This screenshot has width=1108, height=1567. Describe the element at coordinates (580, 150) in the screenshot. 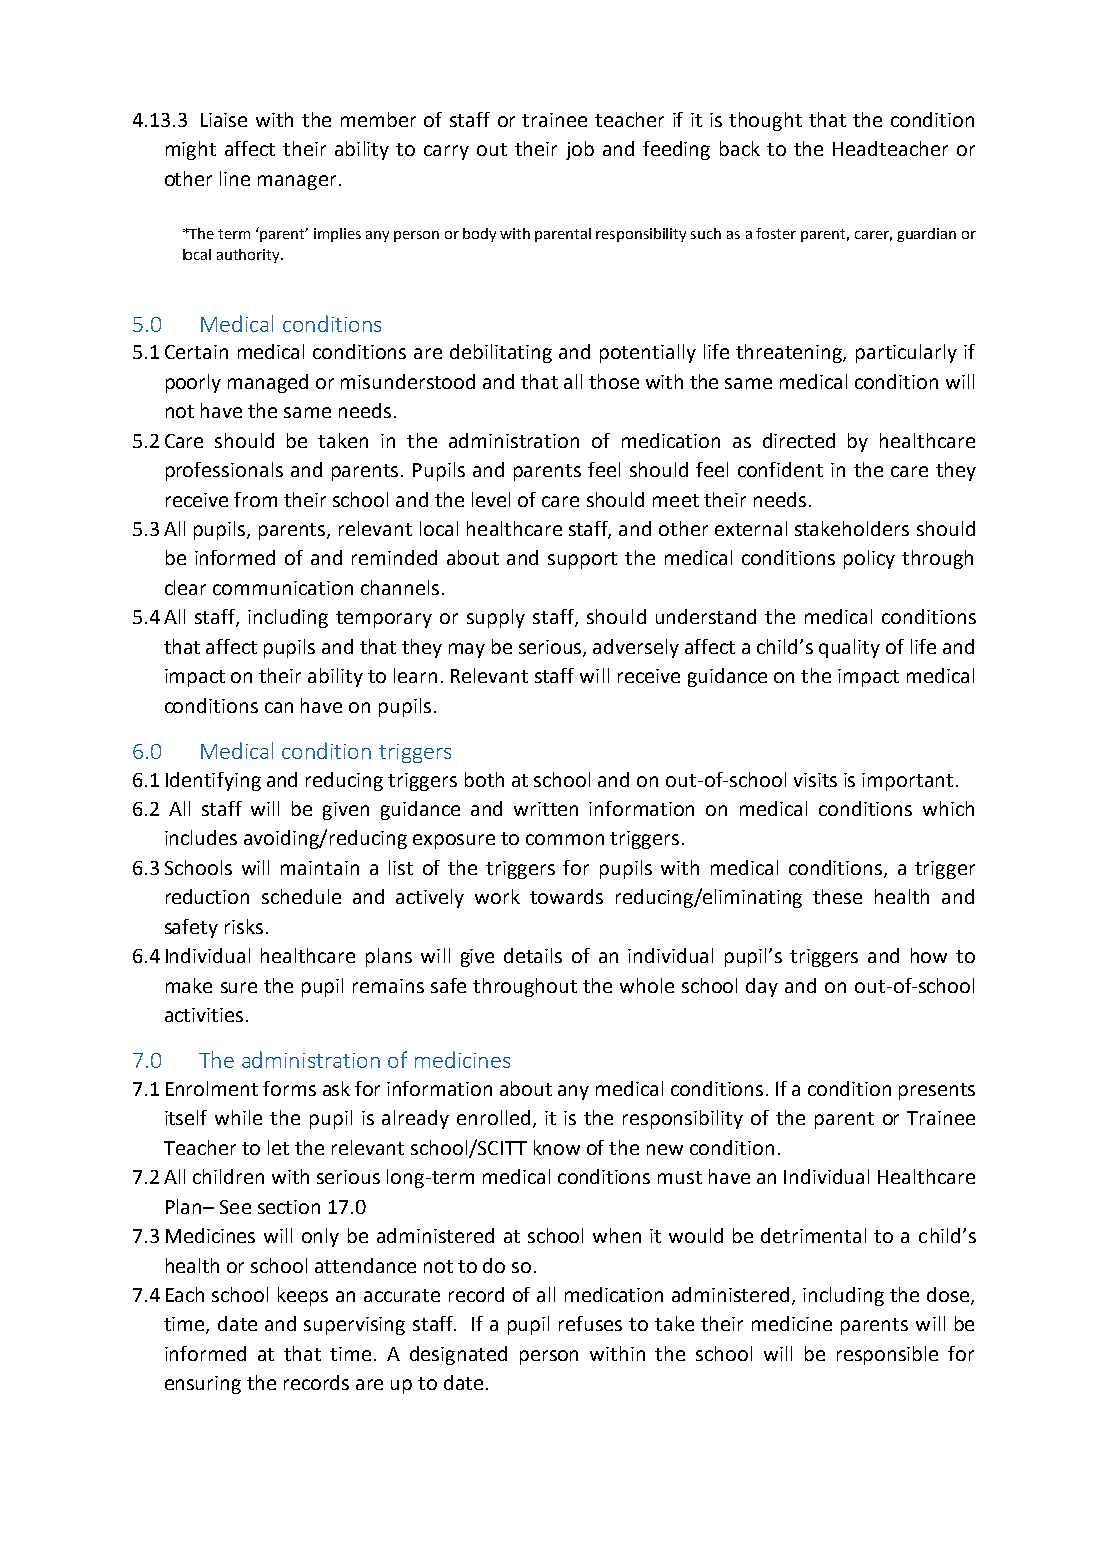

I see `job` at that location.
